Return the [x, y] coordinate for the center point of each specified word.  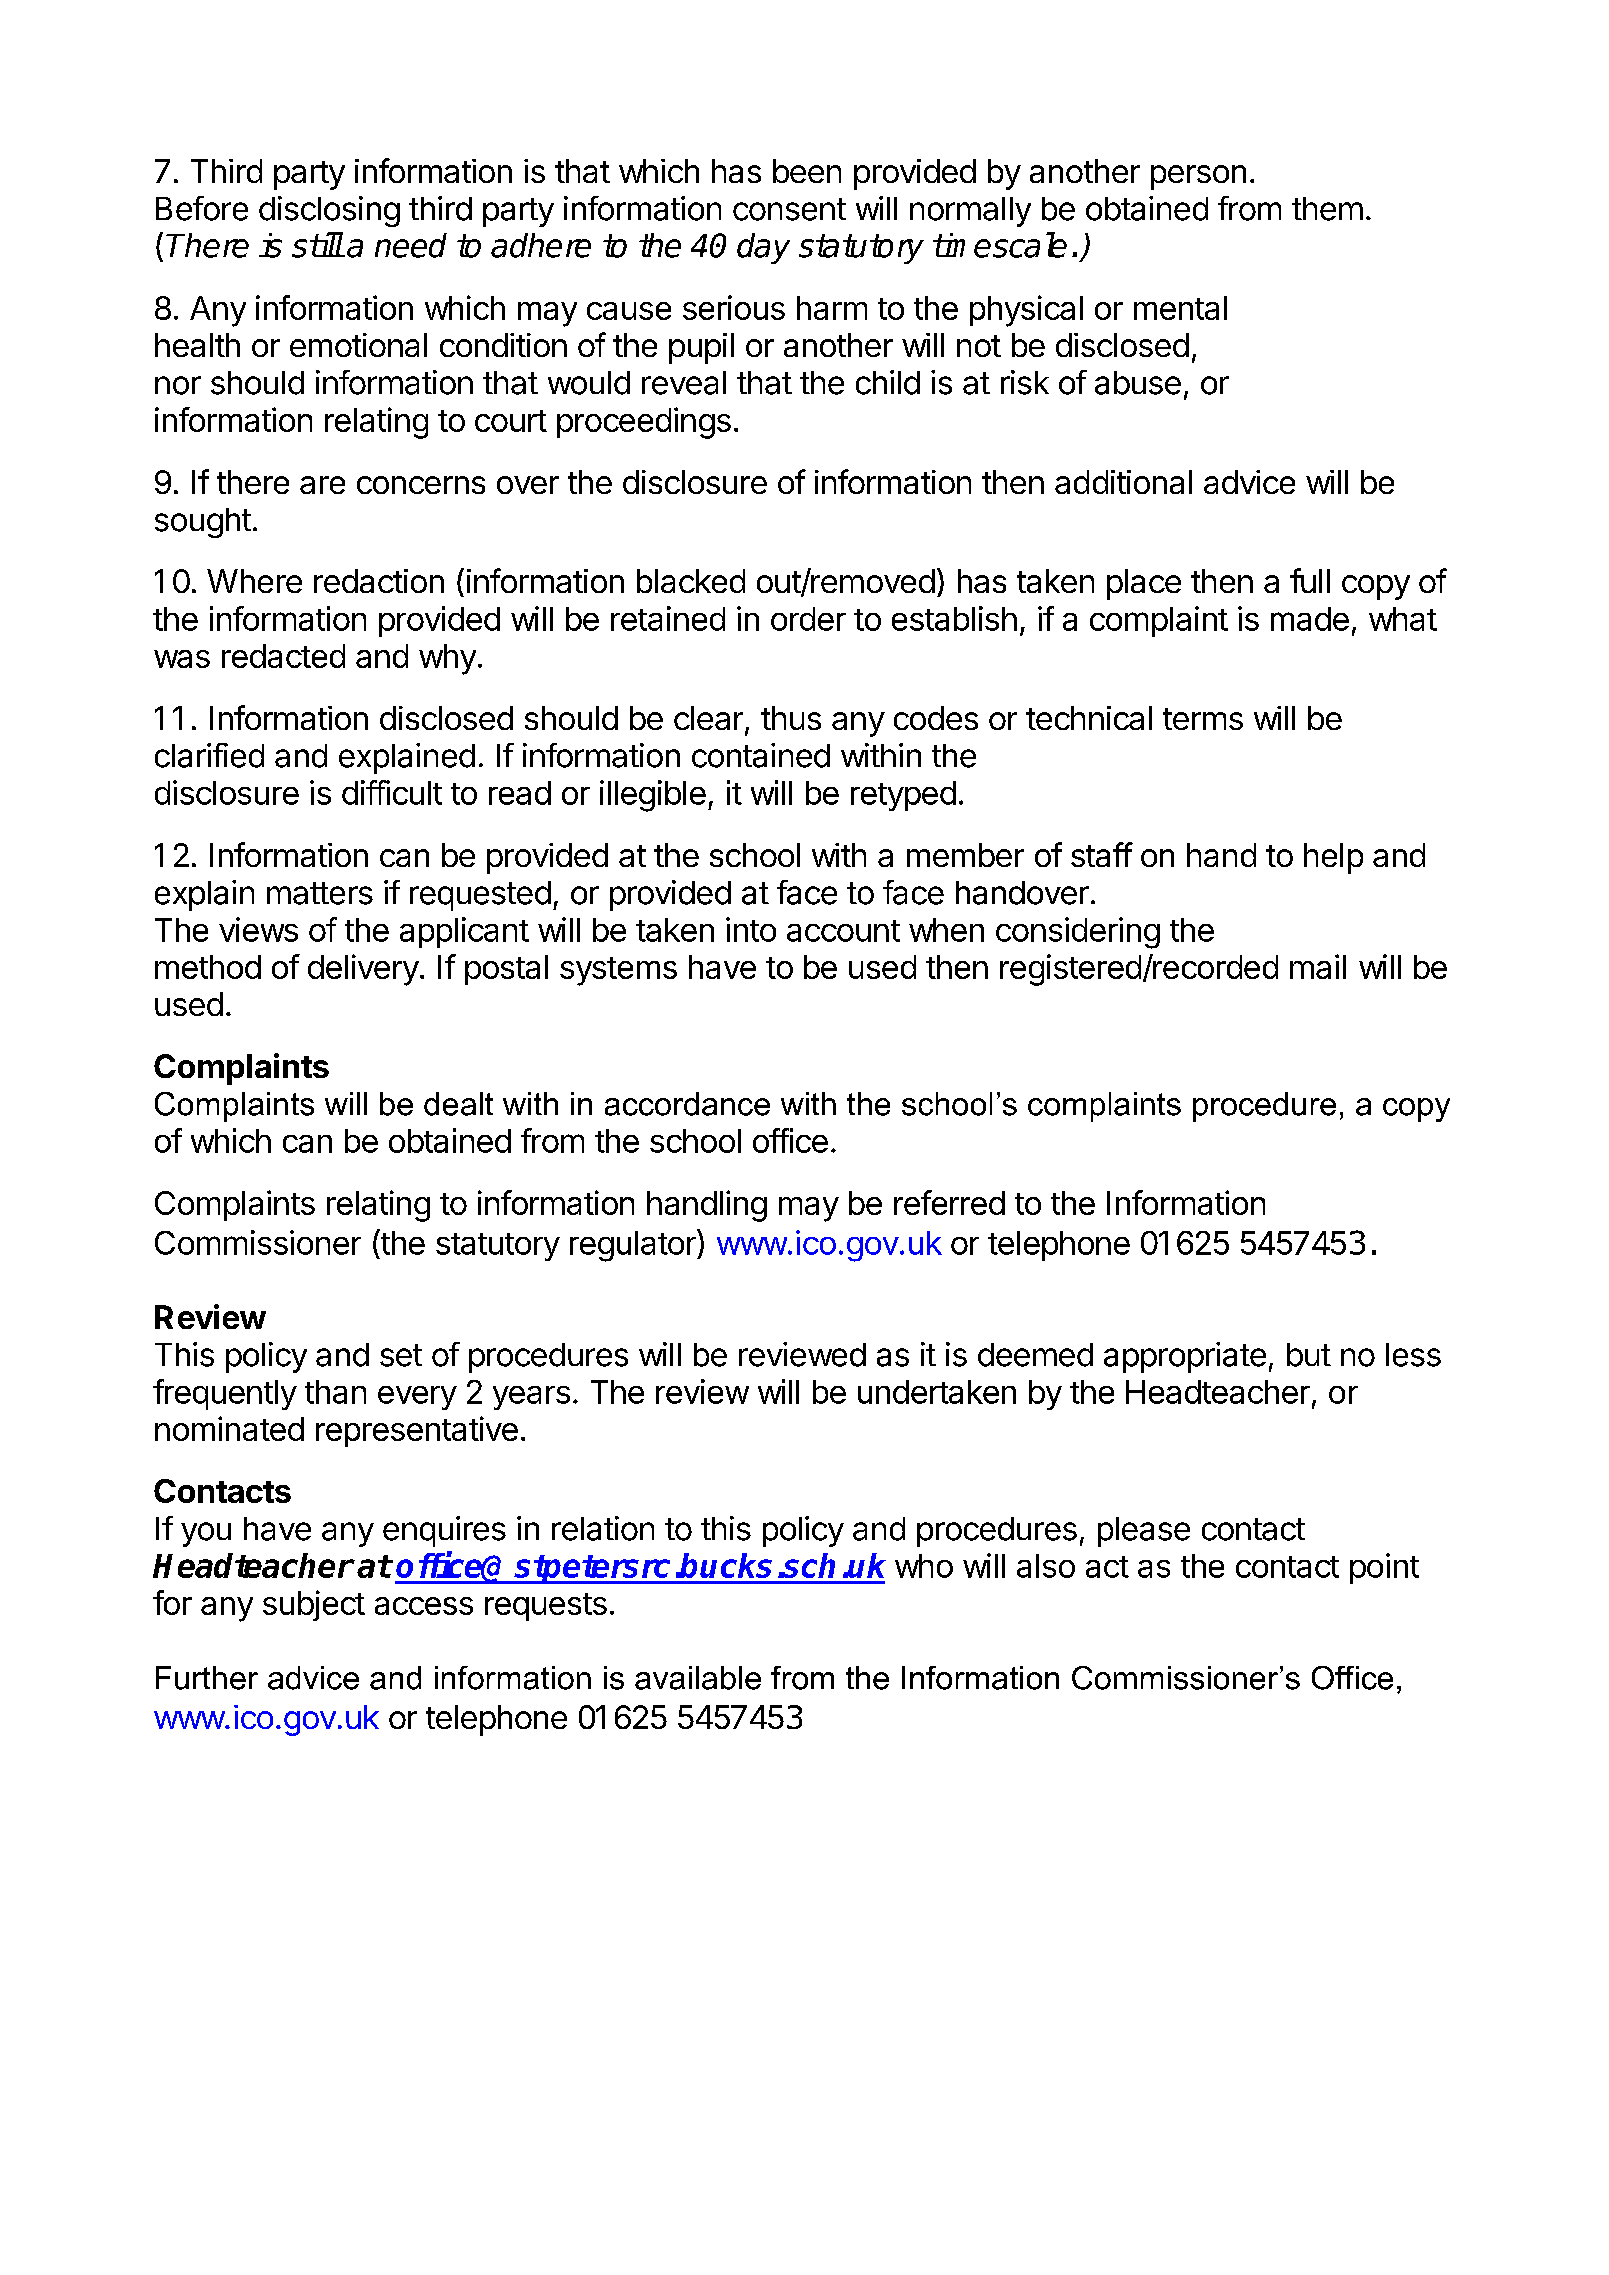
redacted [283, 656]
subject [314, 1605]
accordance [687, 1104]
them [1327, 209]
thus [791, 718]
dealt [458, 1104]
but [1309, 1355]
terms [1203, 719]
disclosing [329, 211]
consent [789, 209]
